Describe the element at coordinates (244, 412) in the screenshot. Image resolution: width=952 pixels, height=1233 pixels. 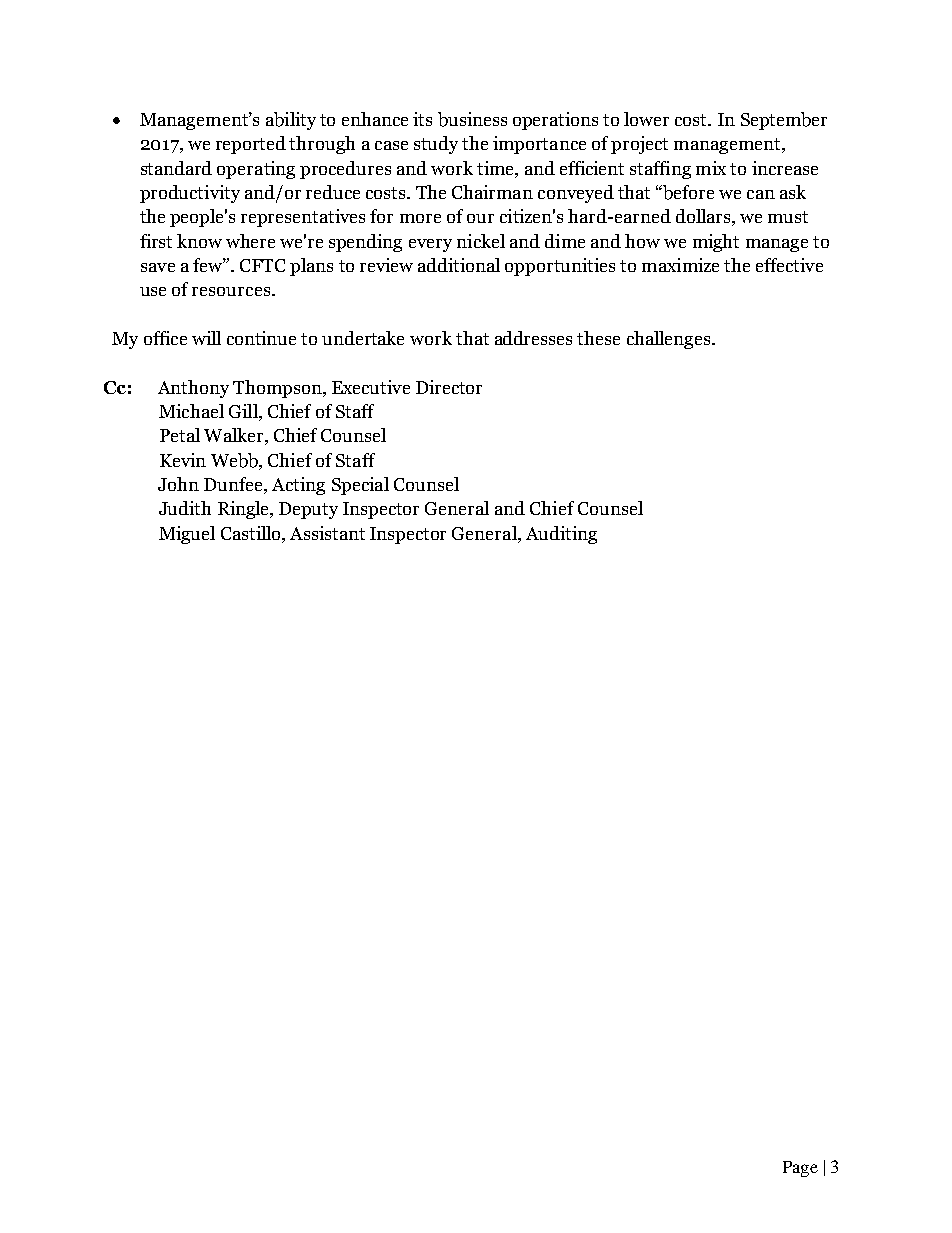
I see `Gill` at that location.
